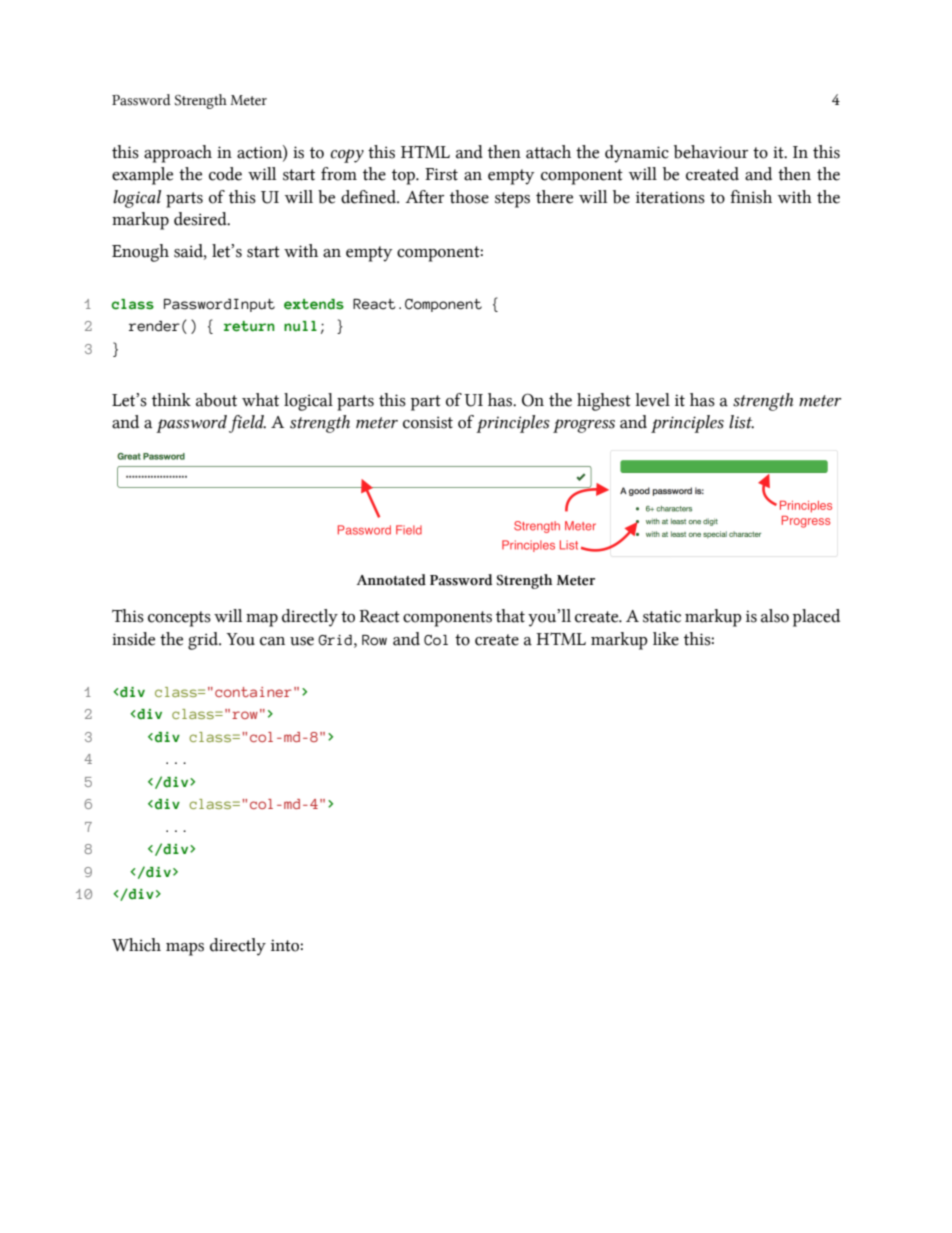 This image has width=952, height=1233. I want to click on field, so click(247, 424).
